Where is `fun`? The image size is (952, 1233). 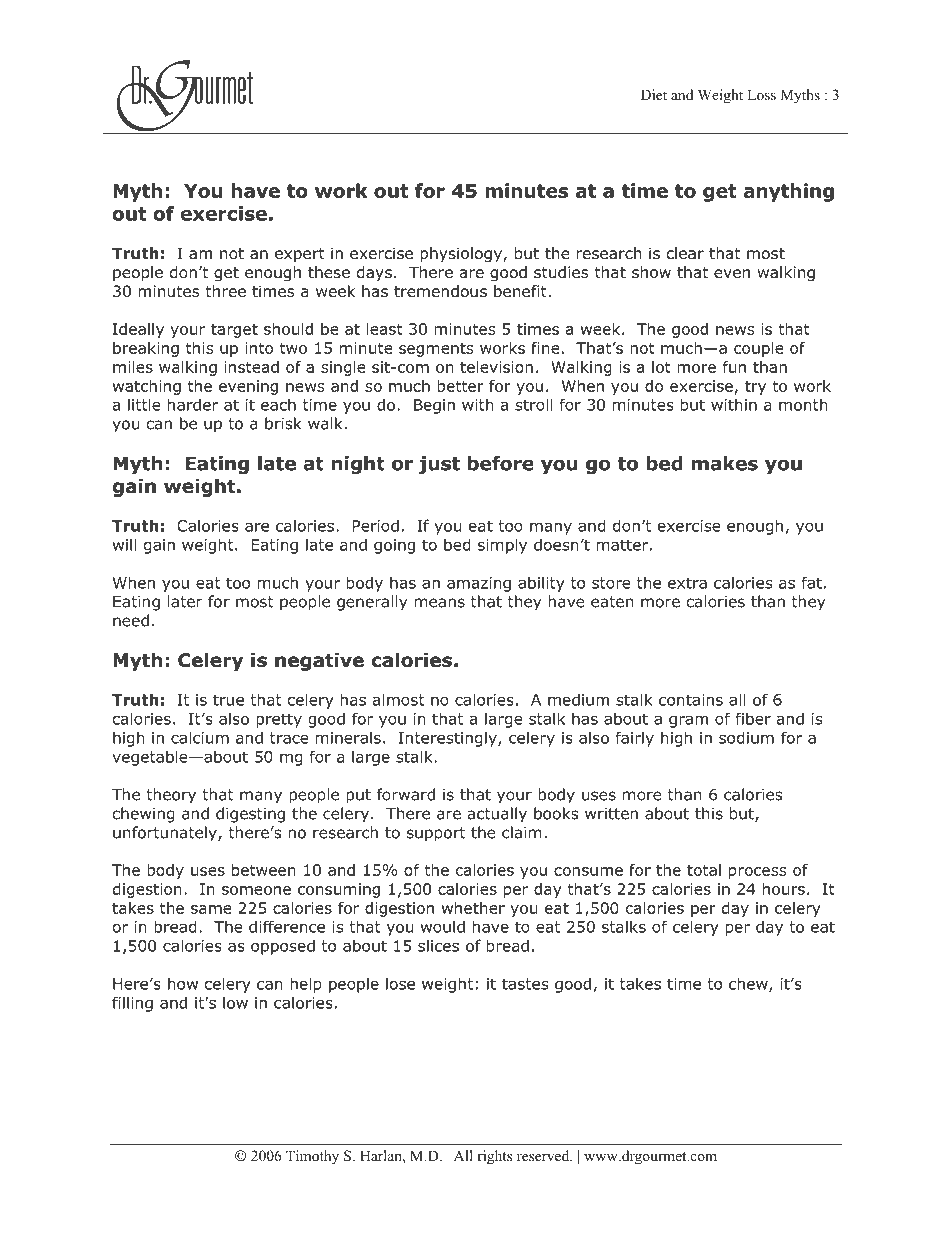 fun is located at coordinates (734, 367).
